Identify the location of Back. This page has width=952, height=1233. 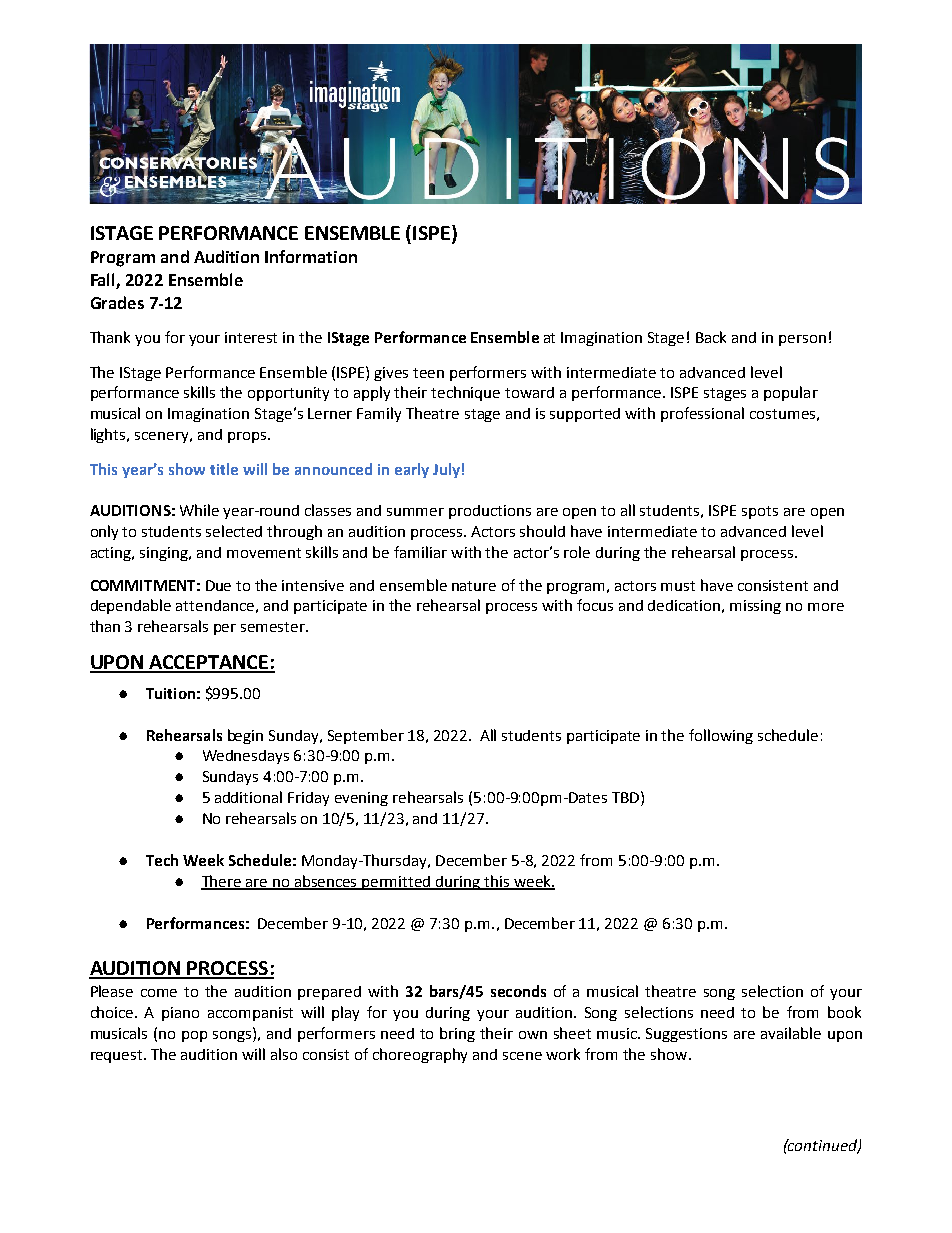
(711, 337).
